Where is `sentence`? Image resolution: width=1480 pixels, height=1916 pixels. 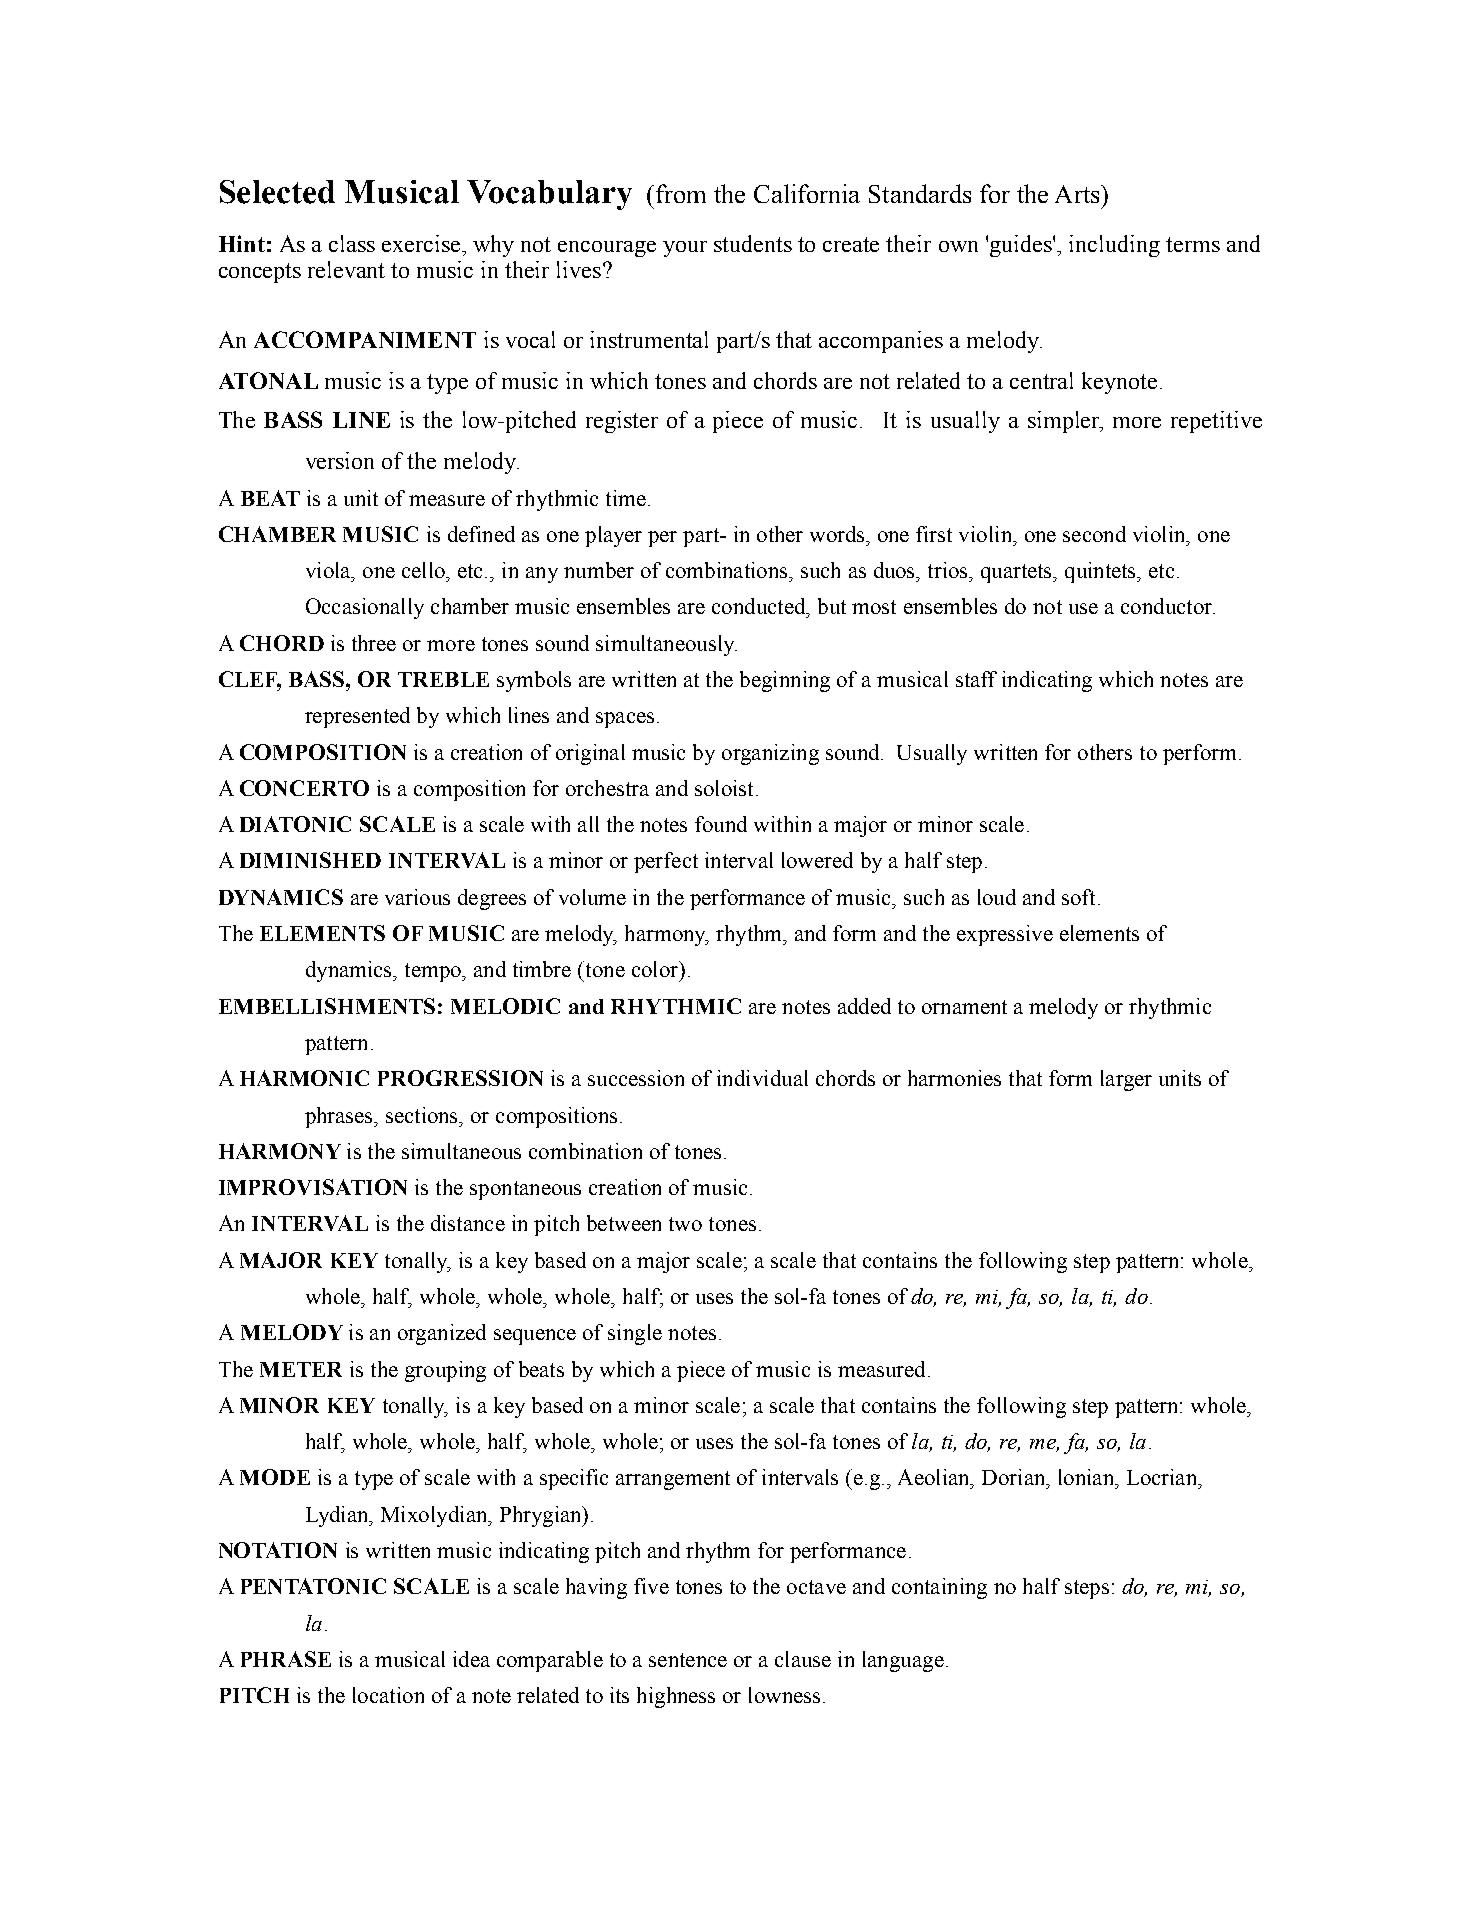 sentence is located at coordinates (688, 1660).
